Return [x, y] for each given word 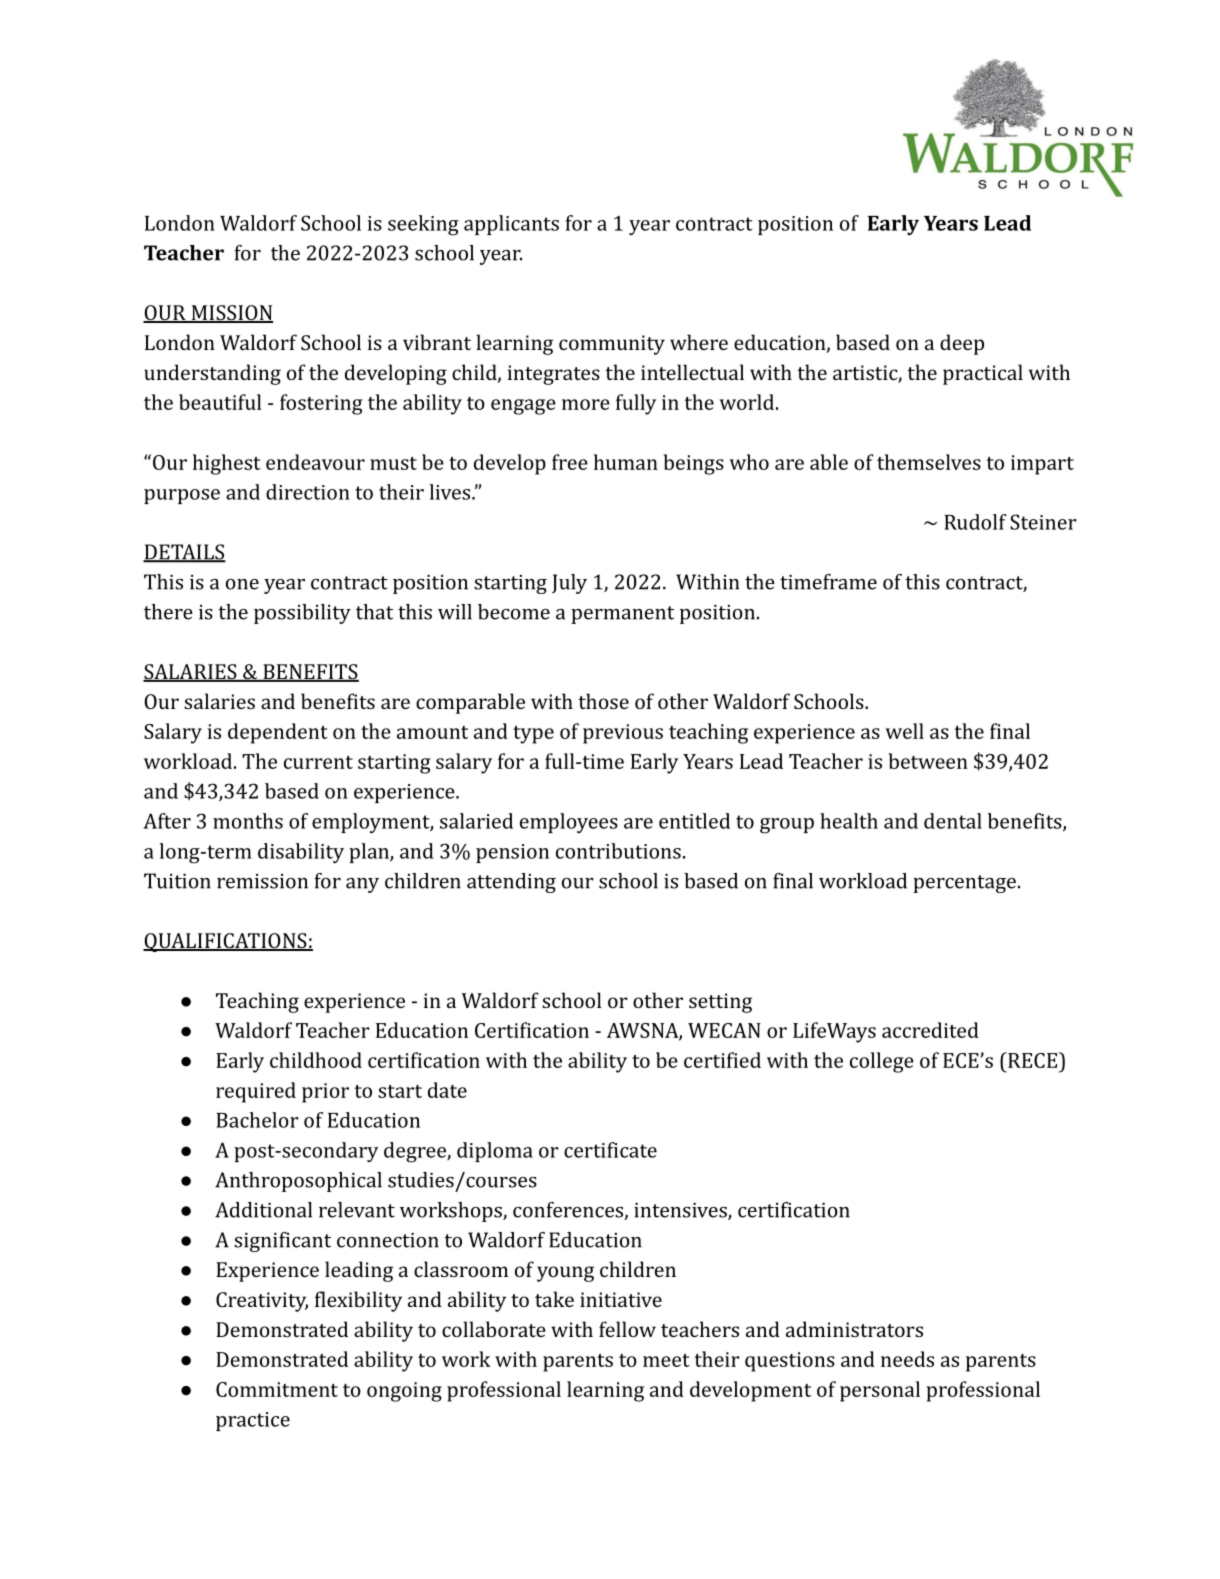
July [569, 584]
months [248, 821]
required [256, 1092]
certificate [610, 1150]
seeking [423, 225]
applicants [511, 225]
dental [953, 821]
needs [907, 1359]
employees [569, 823]
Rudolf [975, 522]
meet [666, 1360]
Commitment [277, 1389]
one [242, 584]
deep [962, 344]
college [882, 1062]
